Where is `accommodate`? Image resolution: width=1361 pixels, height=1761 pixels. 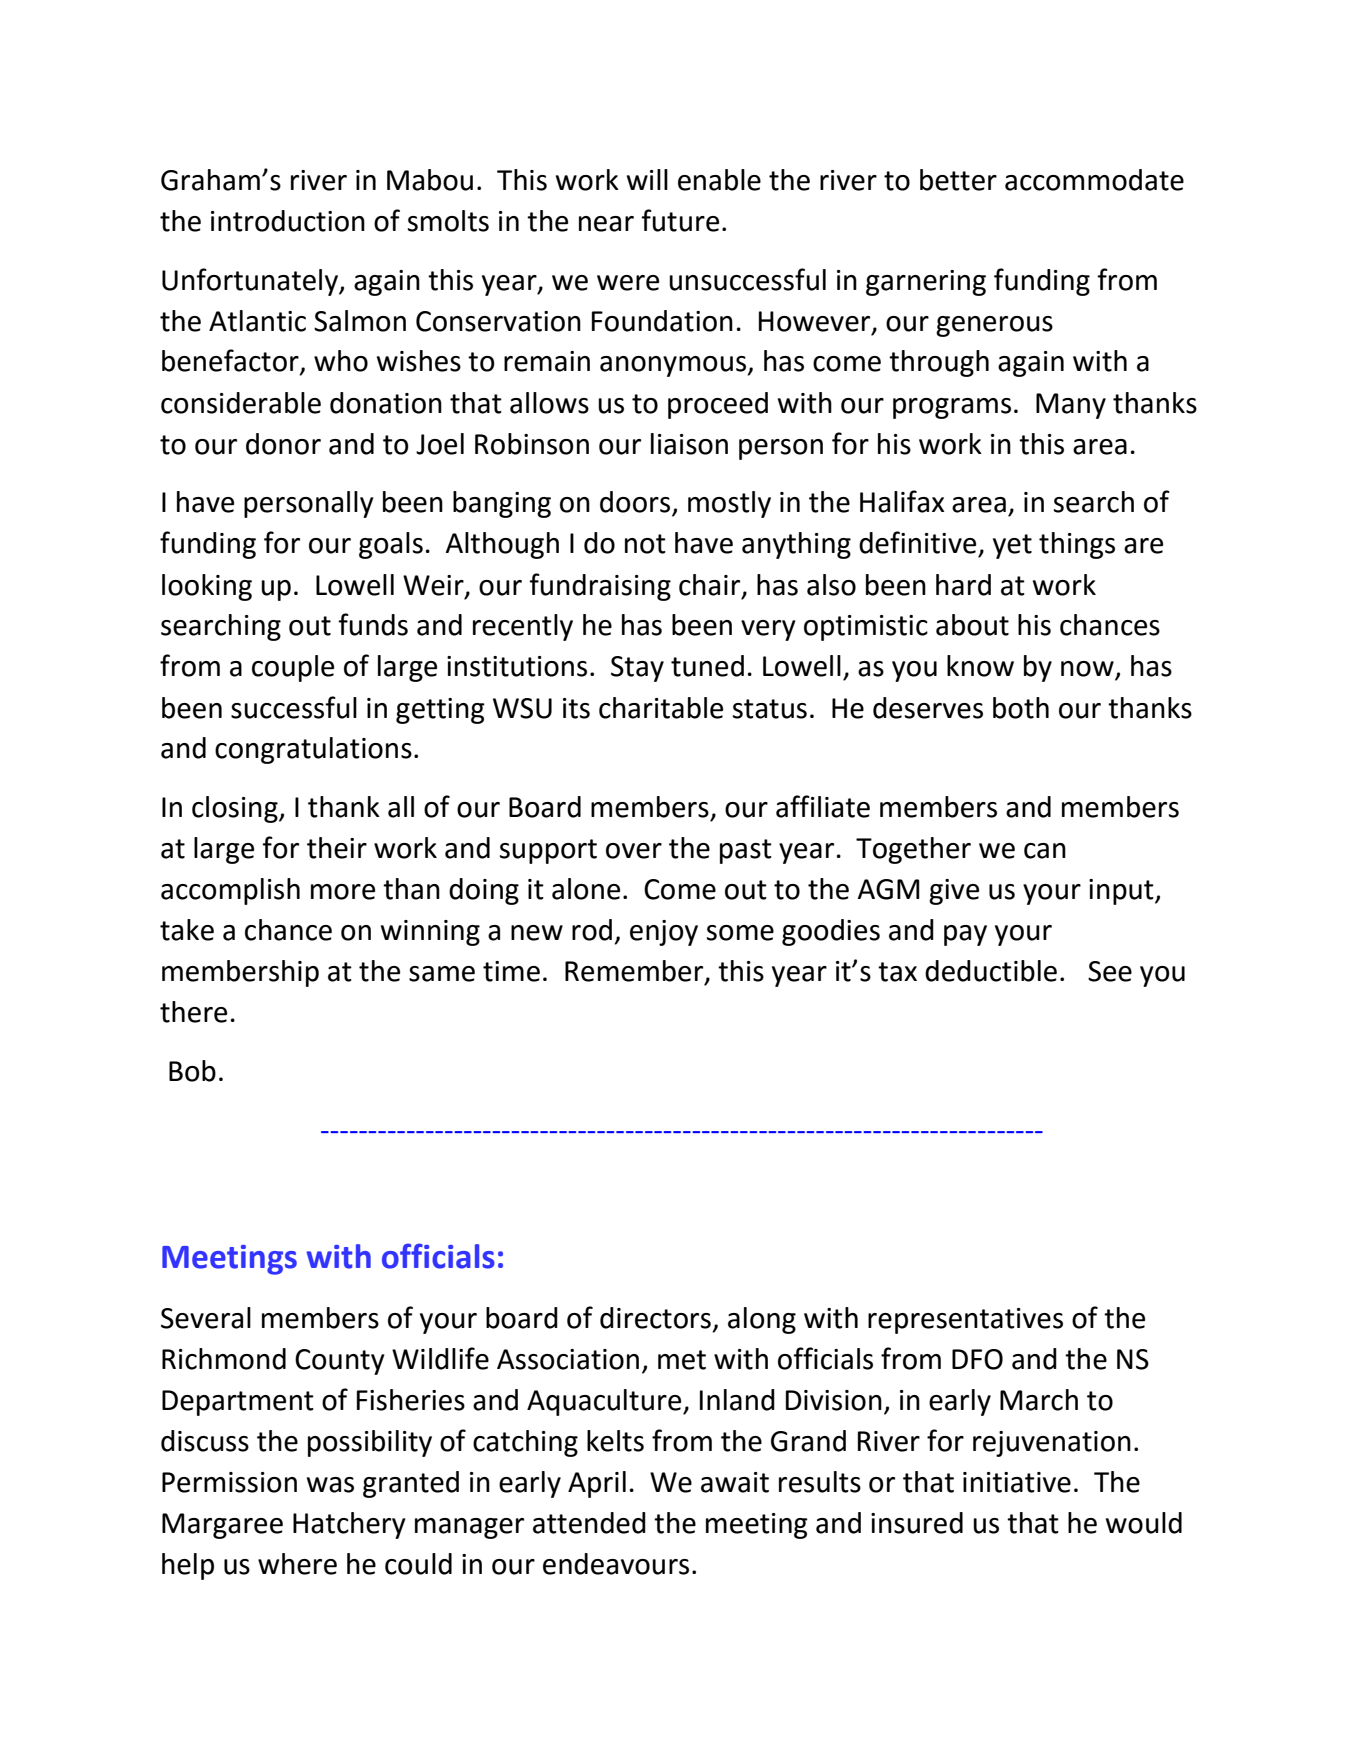 accommodate is located at coordinates (1094, 180).
